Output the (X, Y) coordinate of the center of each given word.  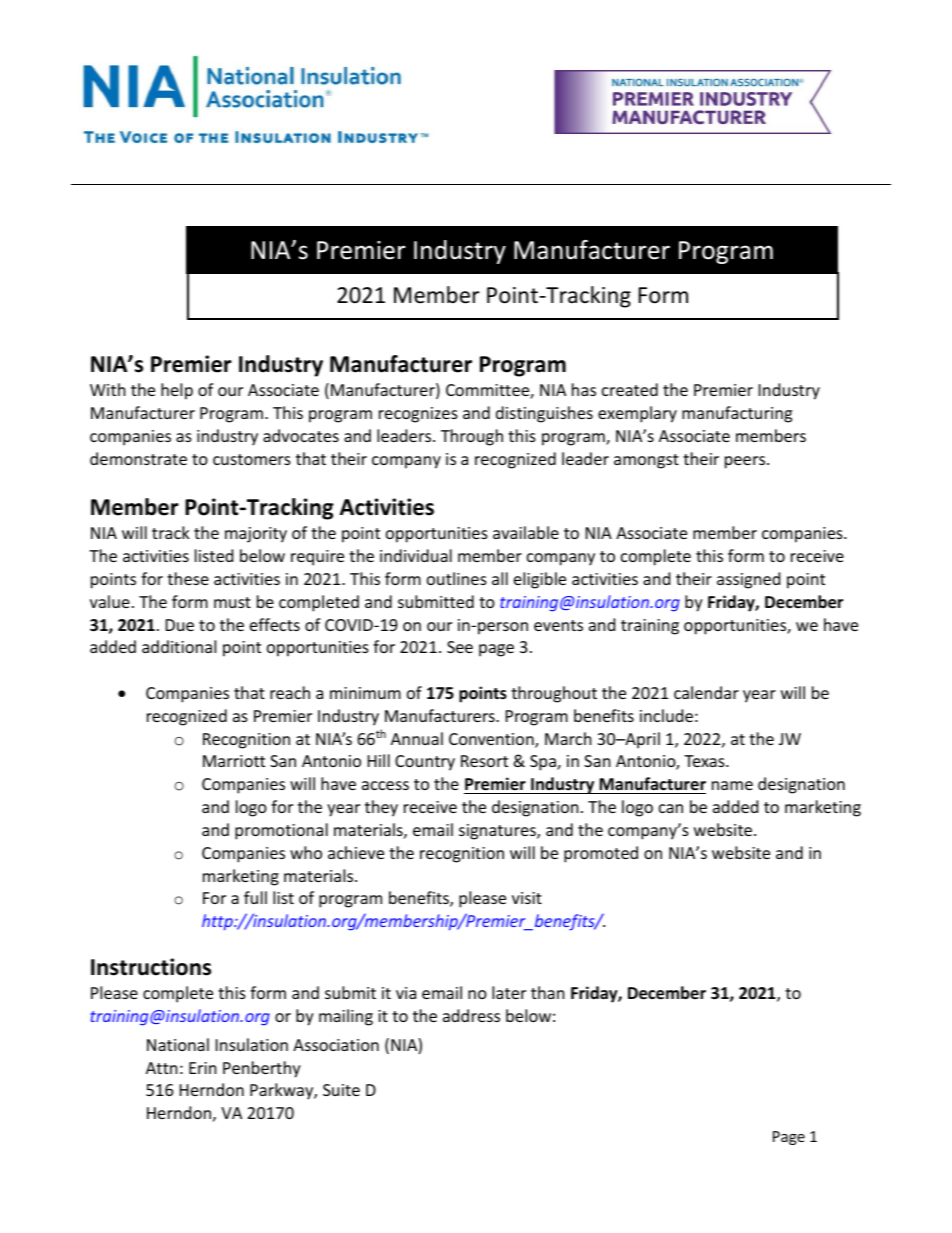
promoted (601, 854)
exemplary (637, 414)
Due (180, 625)
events (558, 625)
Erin (203, 1068)
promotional (281, 831)
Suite (341, 1090)
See (460, 647)
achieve (356, 852)
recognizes (418, 415)
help (177, 391)
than (548, 992)
